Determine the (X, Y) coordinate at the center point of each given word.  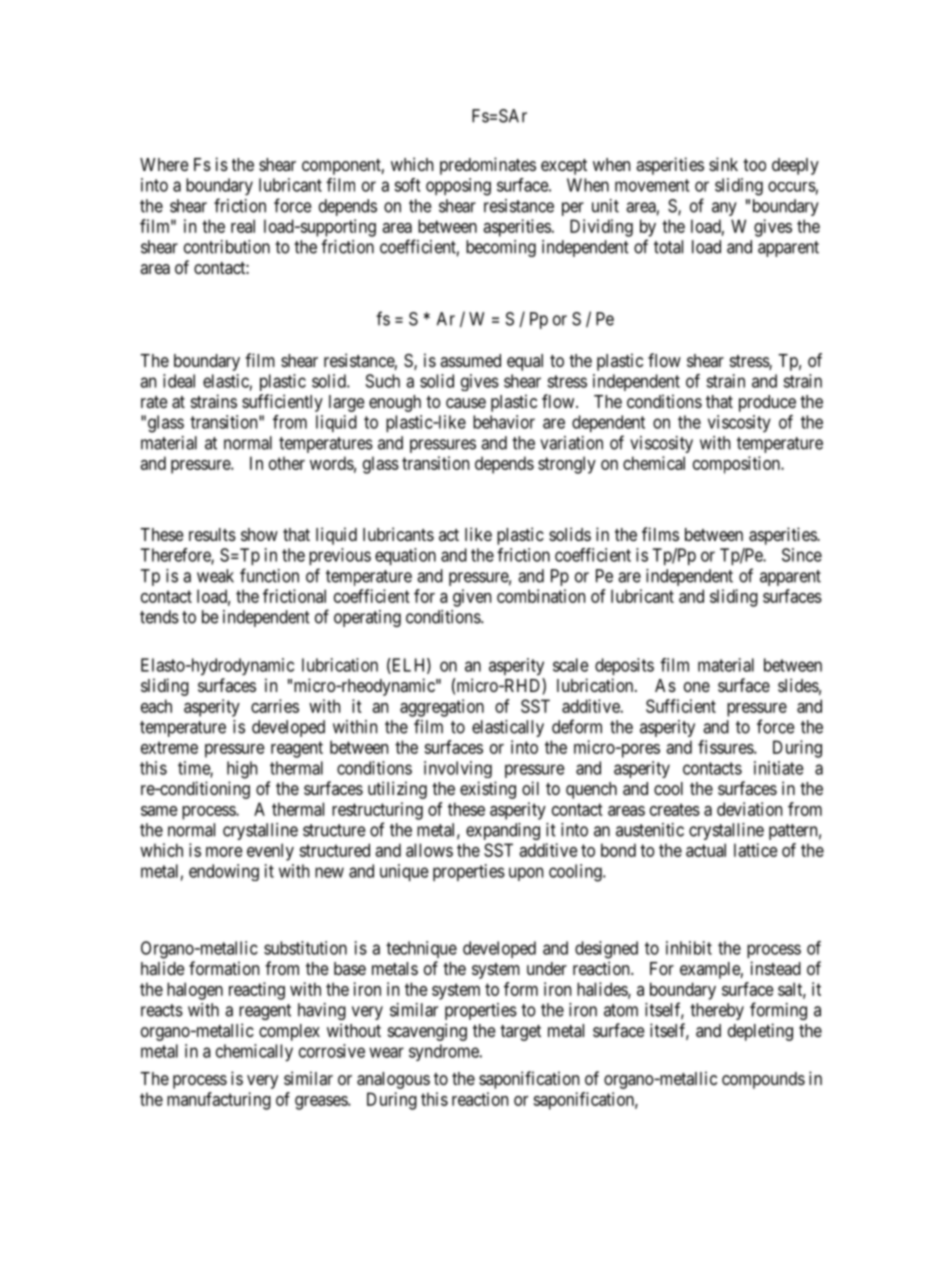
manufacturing (219, 1101)
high (242, 770)
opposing (458, 187)
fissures (726, 747)
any (724, 209)
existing (488, 790)
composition (737, 465)
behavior (504, 422)
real (243, 226)
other (287, 463)
